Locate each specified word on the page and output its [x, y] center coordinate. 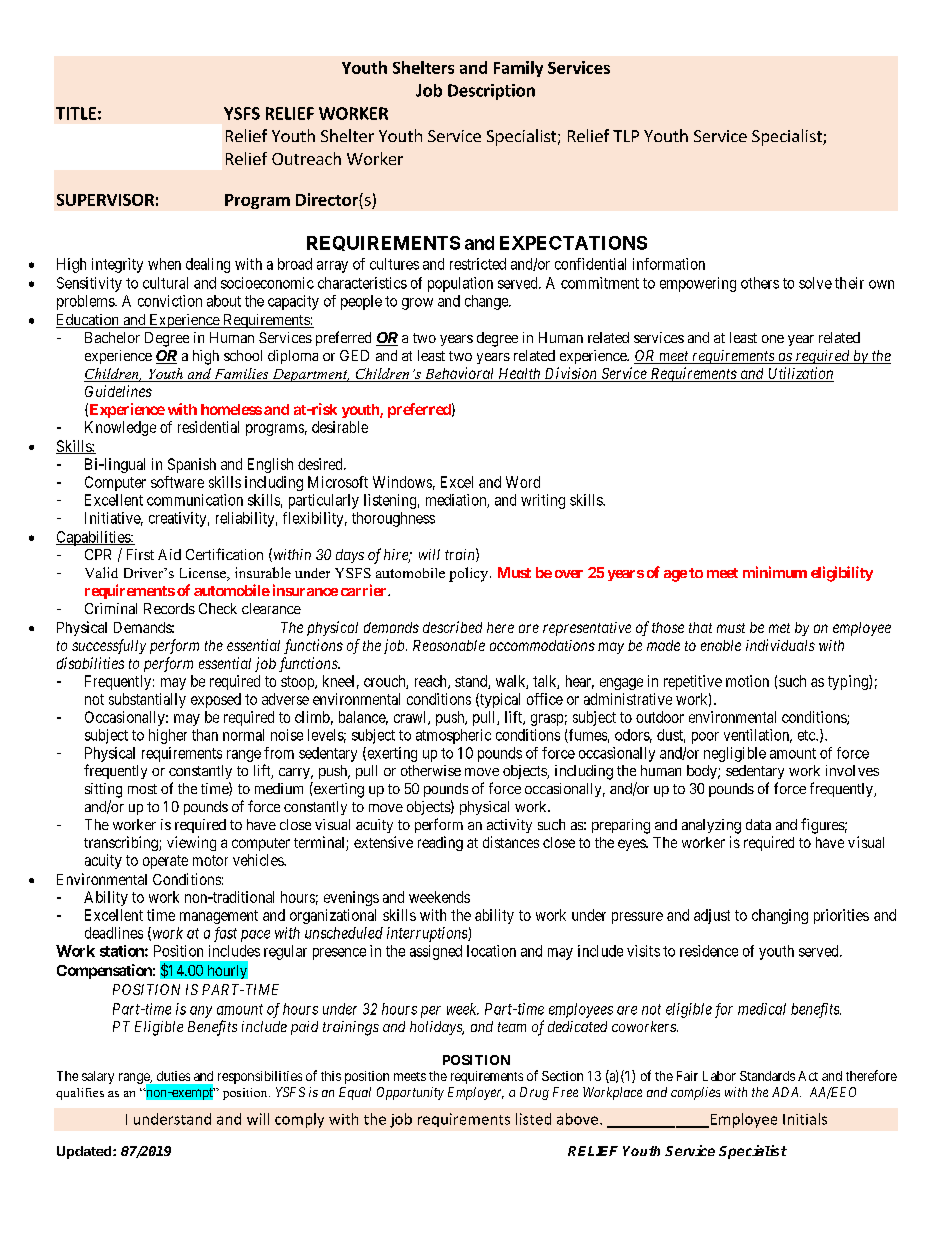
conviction [170, 301]
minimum [775, 572]
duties [173, 1076]
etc [807, 735]
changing [780, 916]
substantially [147, 700]
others [760, 283]
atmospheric [453, 736]
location [491, 951]
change [487, 302]
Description [491, 92]
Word [523, 482]
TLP [626, 136]
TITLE [76, 113]
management [219, 917]
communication [195, 500]
